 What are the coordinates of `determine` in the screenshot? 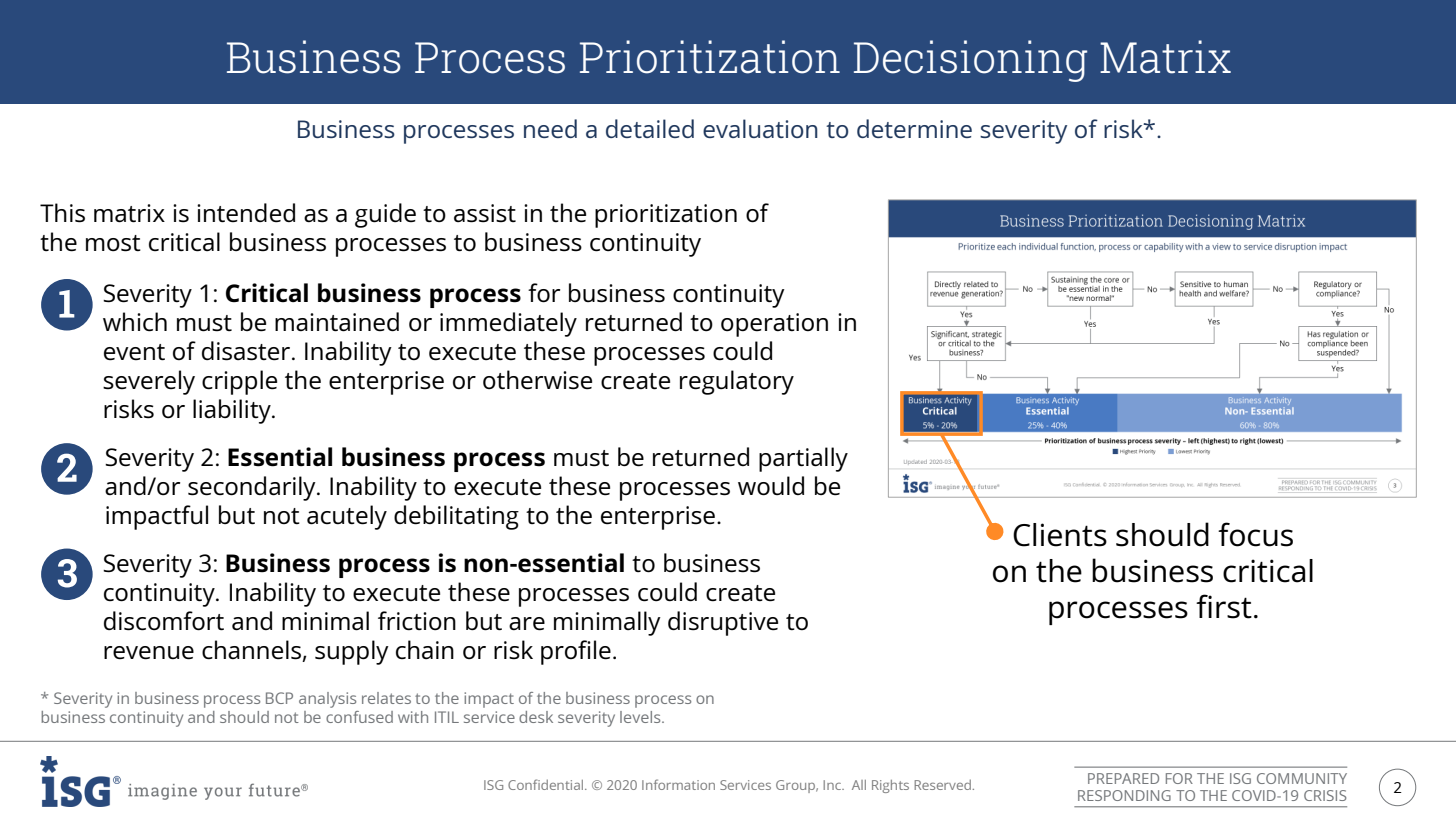 It's located at (914, 128).
